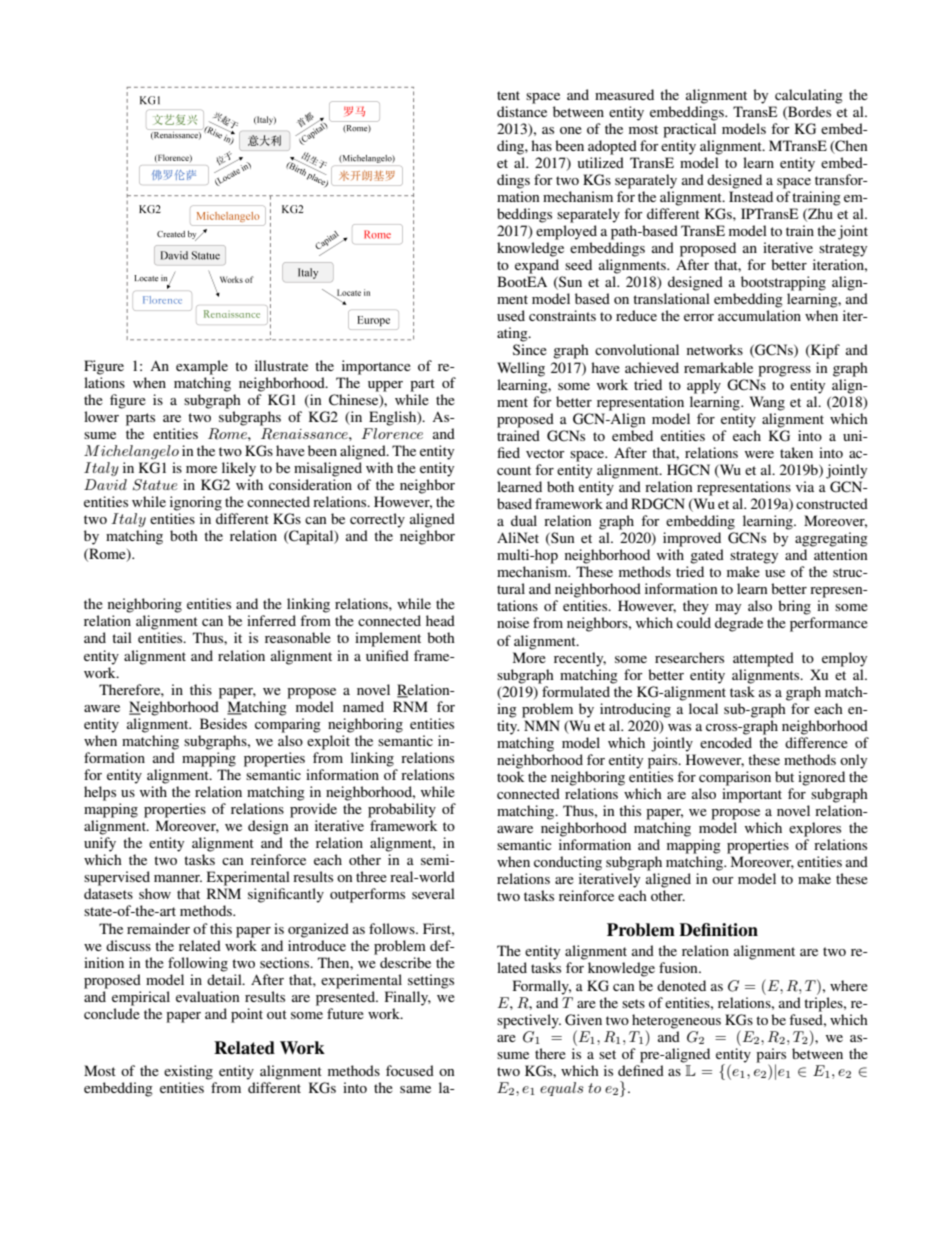 The width and height of the screenshot is (952, 1233). What do you see at coordinates (784, 371) in the screenshot?
I see `progress` at bounding box center [784, 371].
